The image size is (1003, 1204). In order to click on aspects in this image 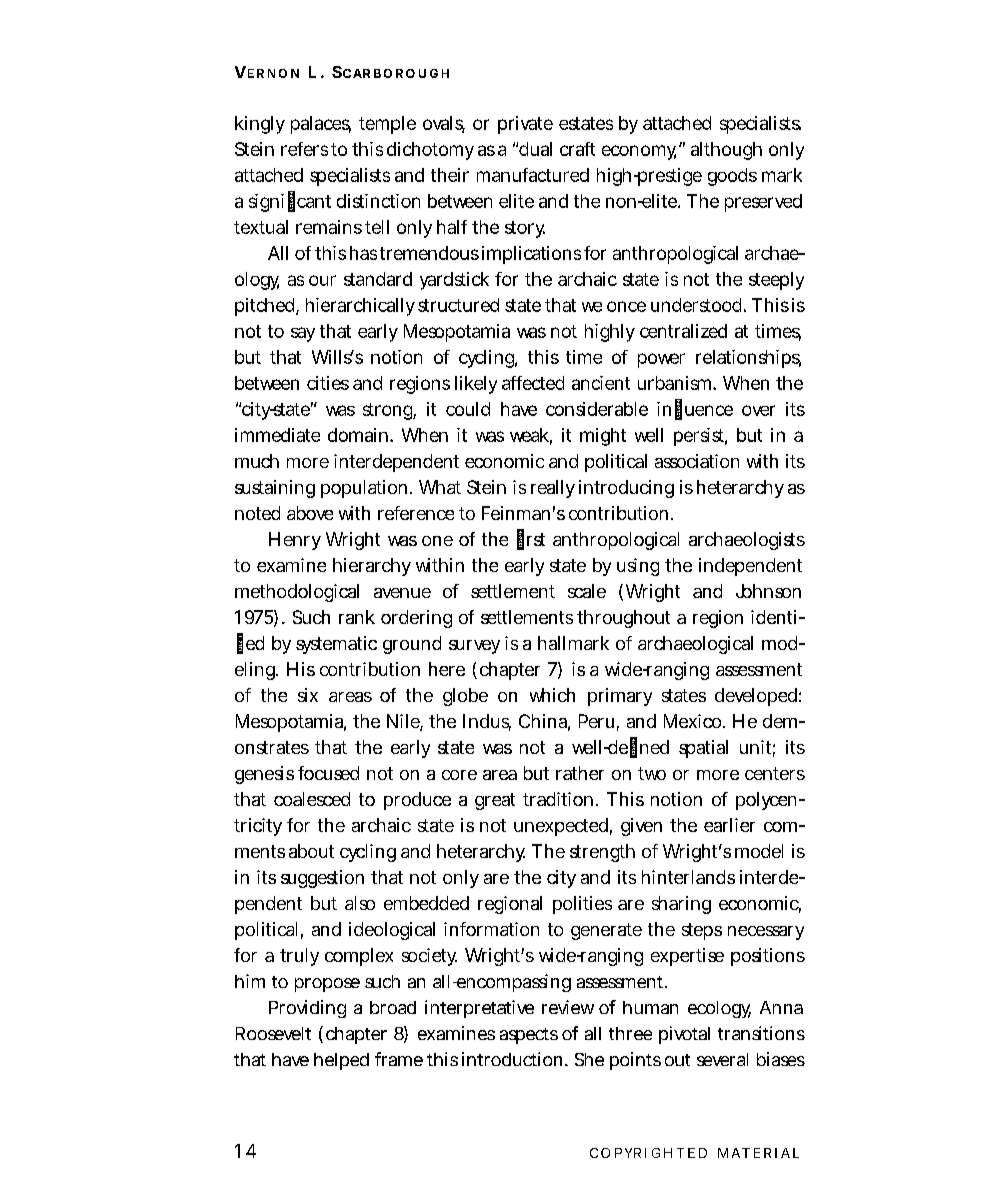, I will do `click(529, 1036)`.
